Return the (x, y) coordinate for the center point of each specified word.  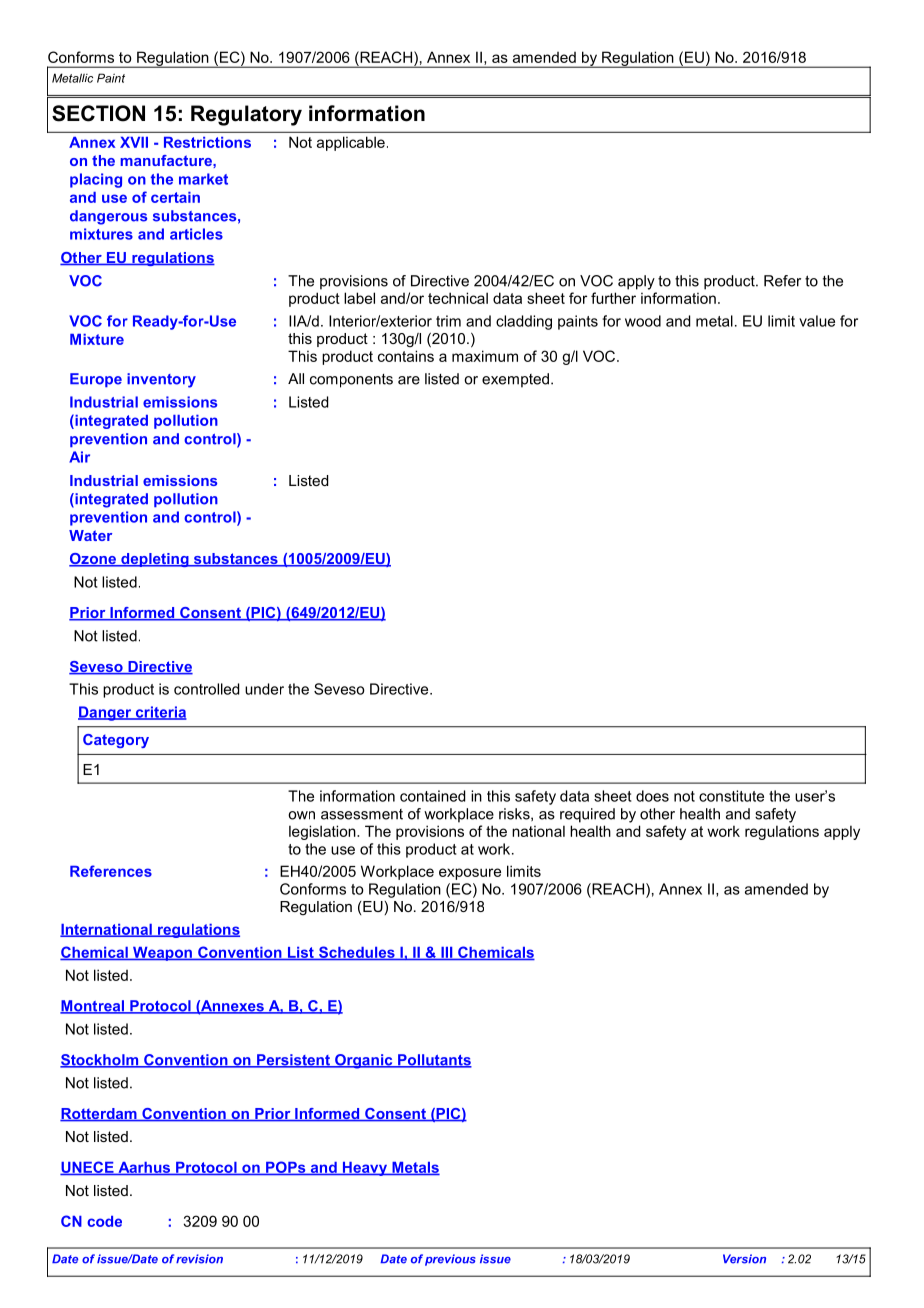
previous (450, 1260)
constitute (731, 796)
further (613, 298)
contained (432, 796)
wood (643, 321)
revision (199, 1259)
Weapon (162, 954)
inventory (161, 380)
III (447, 953)
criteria (160, 713)
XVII (134, 142)
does (652, 796)
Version (744, 1259)
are (409, 380)
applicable (351, 143)
